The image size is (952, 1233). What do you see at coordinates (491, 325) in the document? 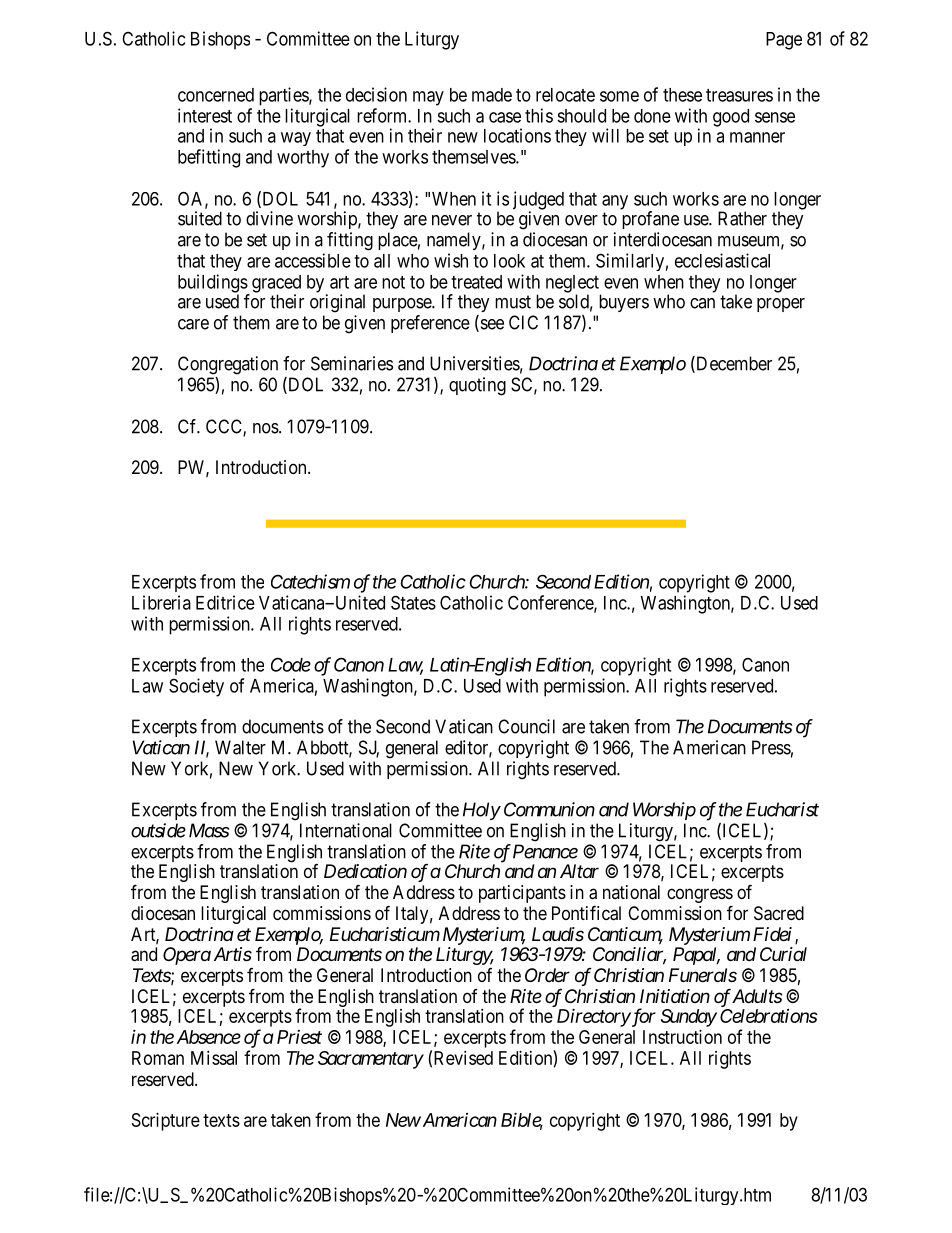
I see `see` at bounding box center [491, 325].
